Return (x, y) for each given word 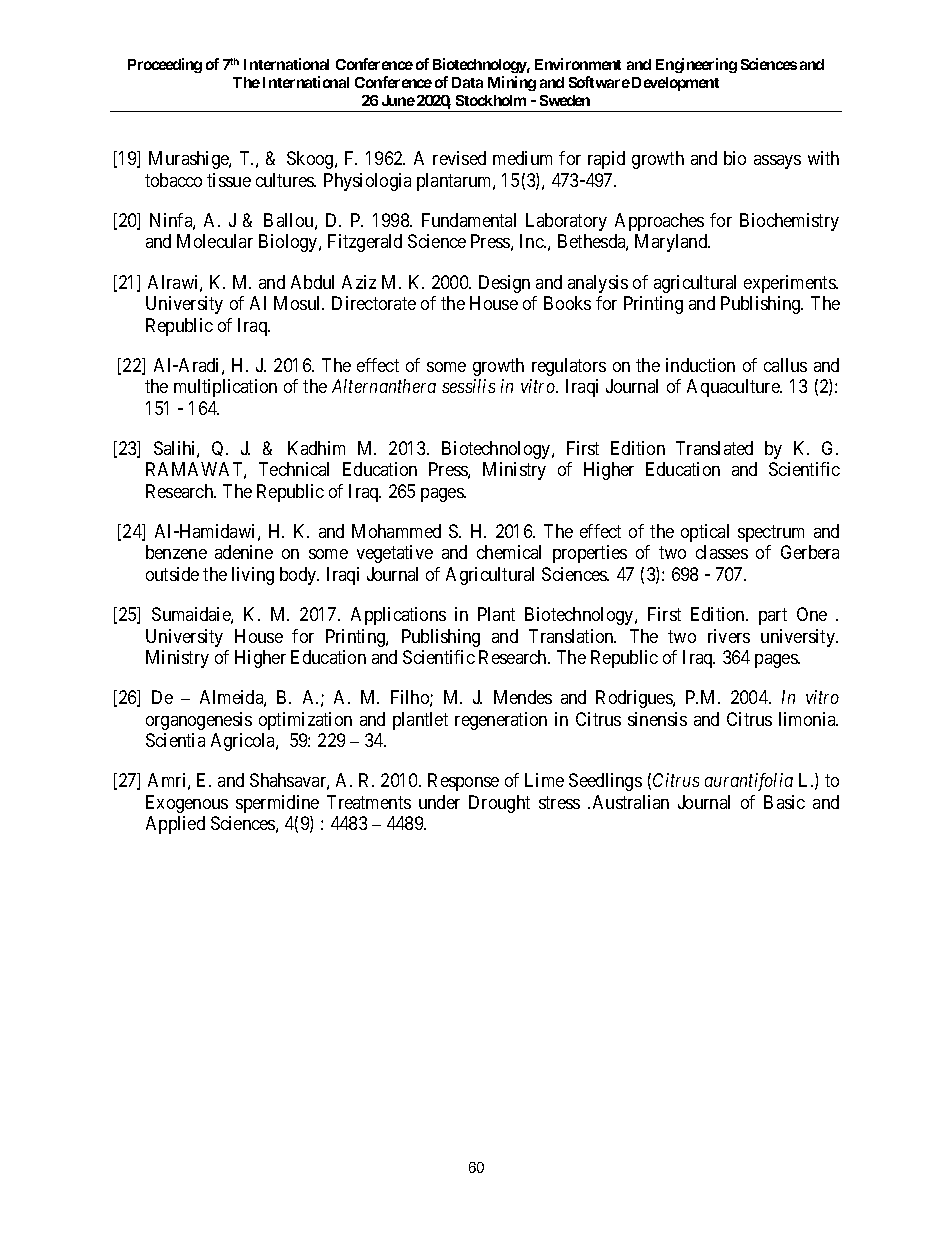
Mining (512, 83)
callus (785, 365)
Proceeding (165, 65)
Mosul (299, 303)
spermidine (277, 804)
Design (504, 284)
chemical (509, 552)
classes (722, 552)
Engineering (696, 65)
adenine (244, 552)
